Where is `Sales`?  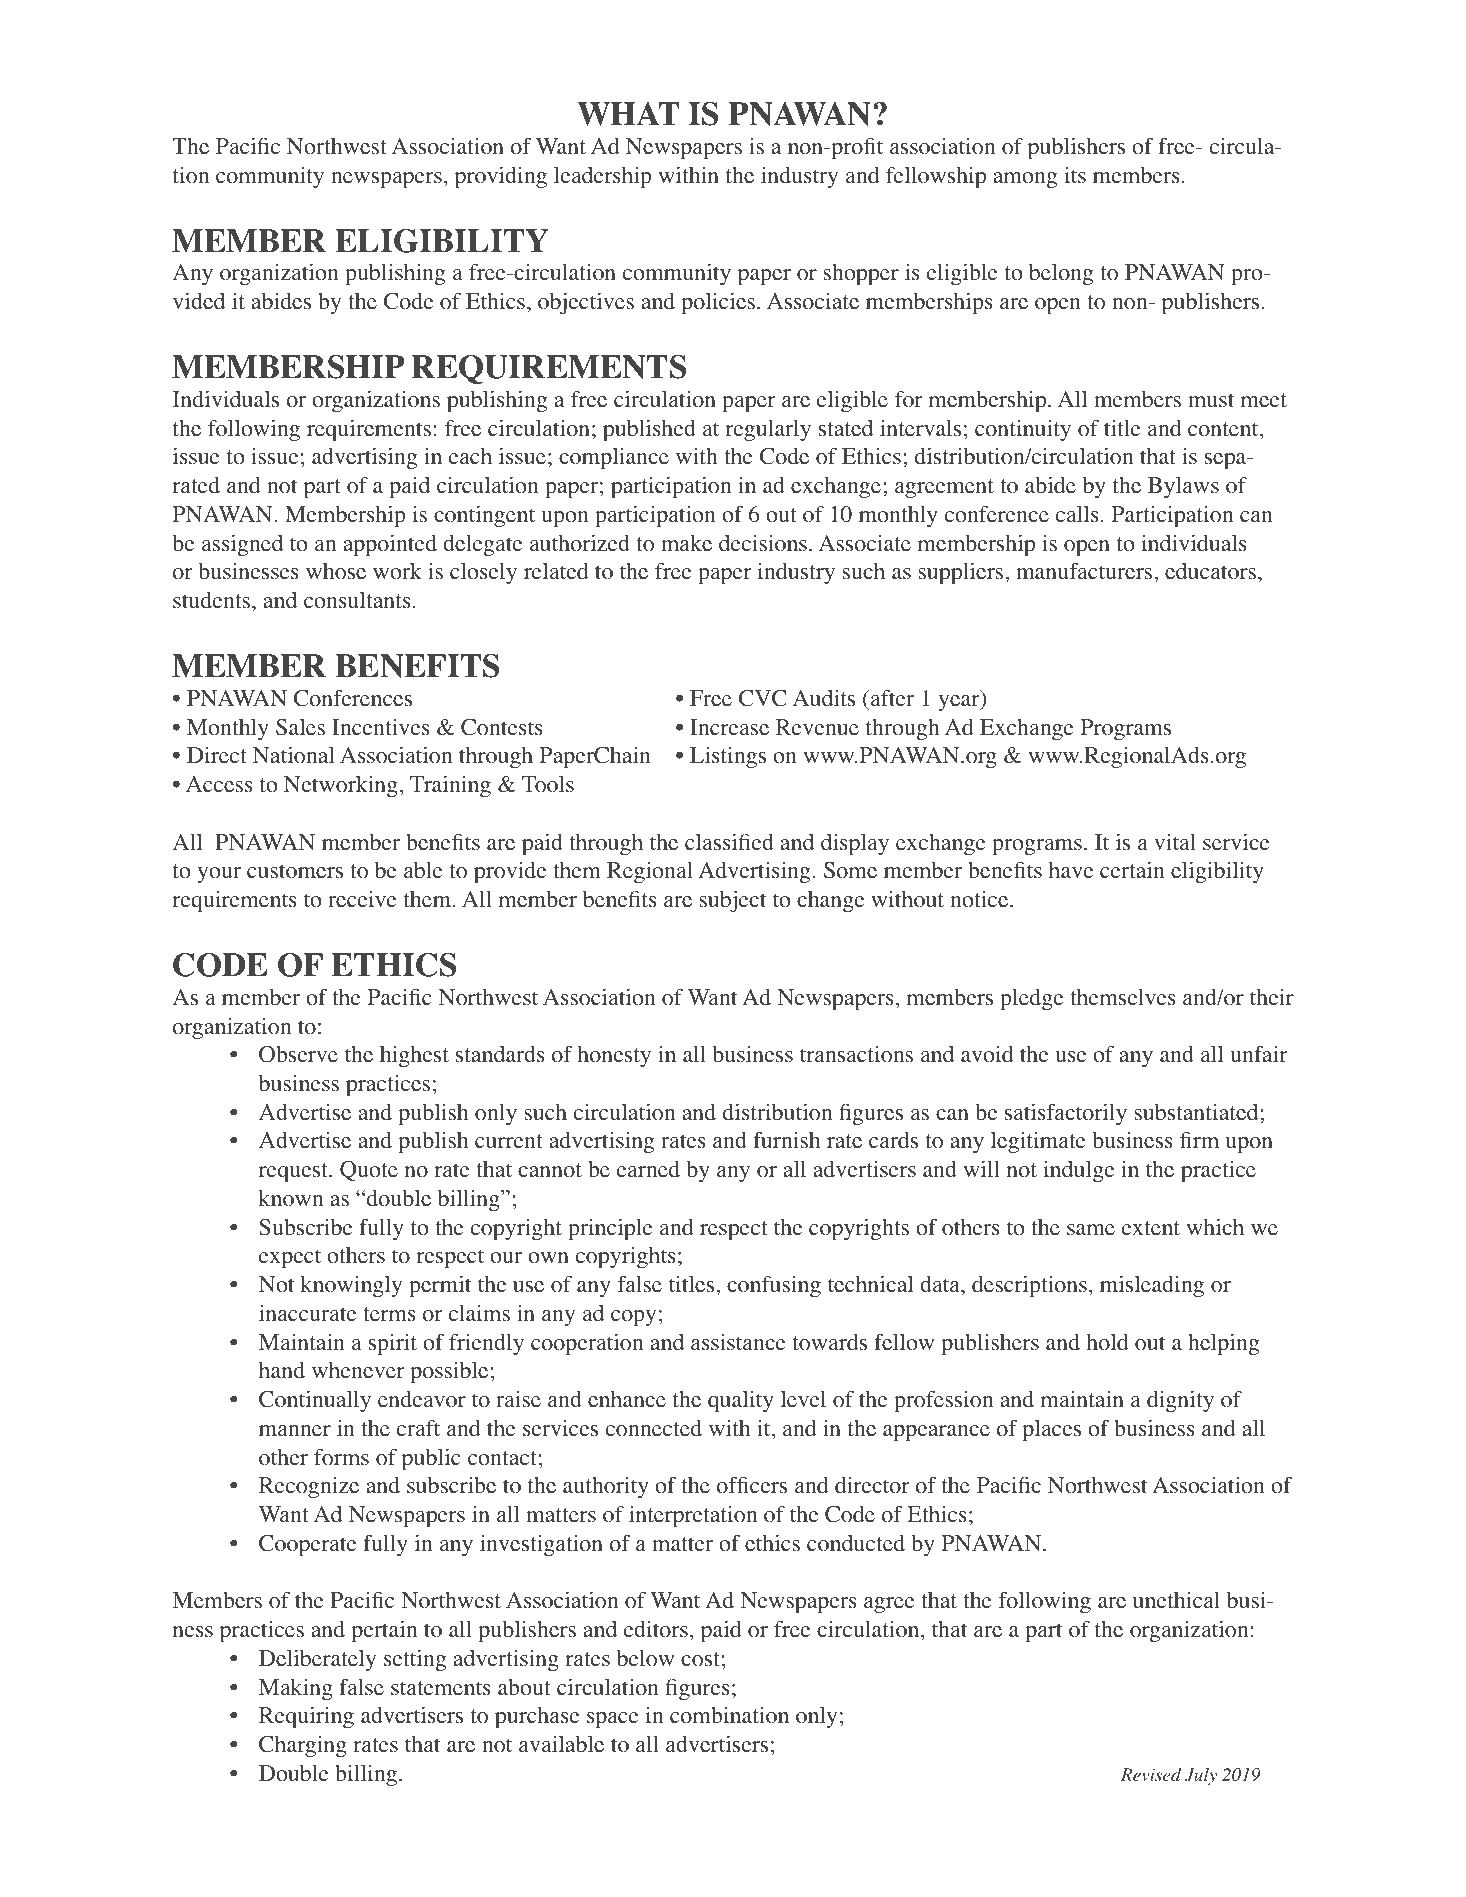 Sales is located at coordinates (300, 727).
